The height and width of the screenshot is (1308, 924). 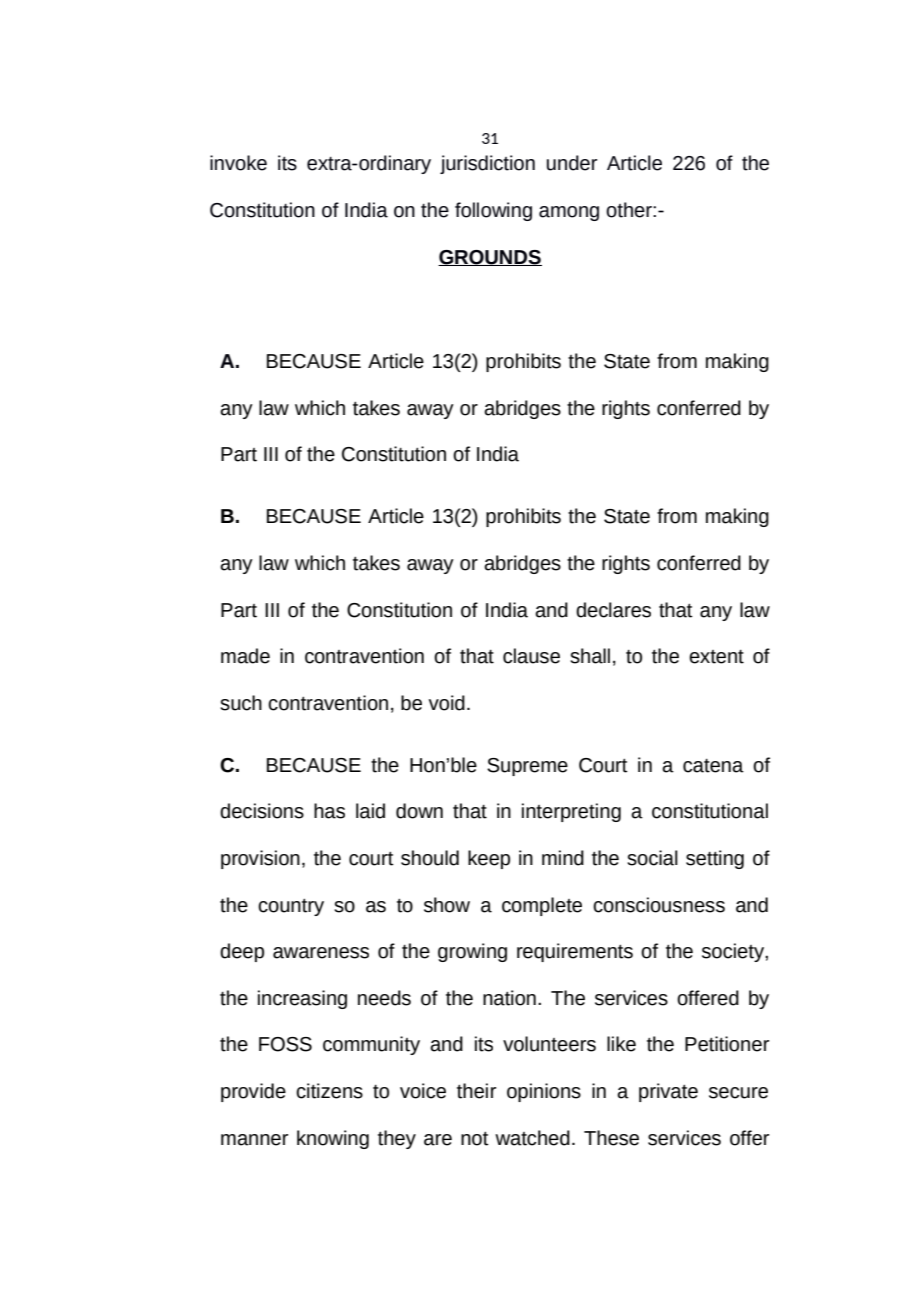 I want to click on citizens, so click(x=329, y=1091).
